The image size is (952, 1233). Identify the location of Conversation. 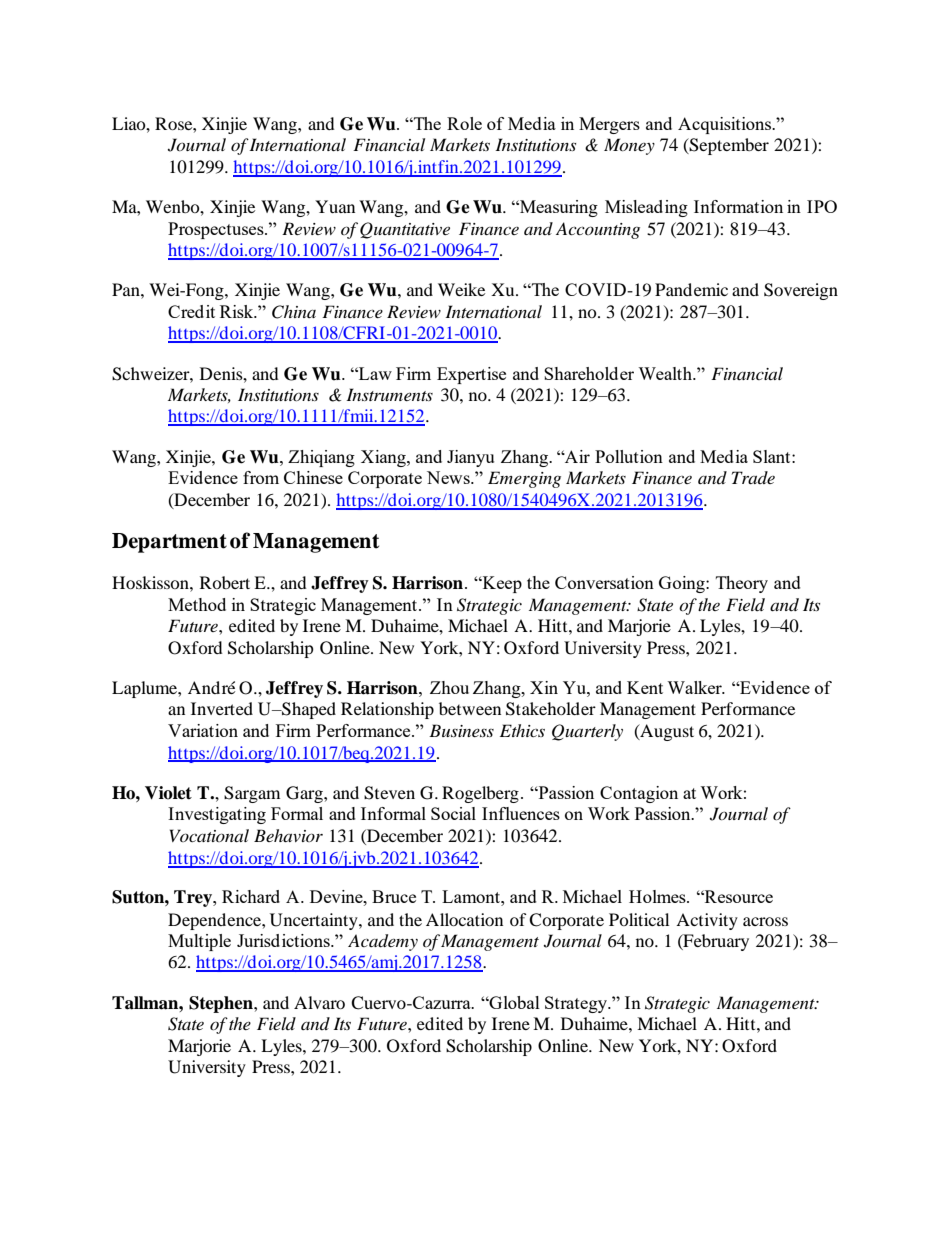
(604, 582).
